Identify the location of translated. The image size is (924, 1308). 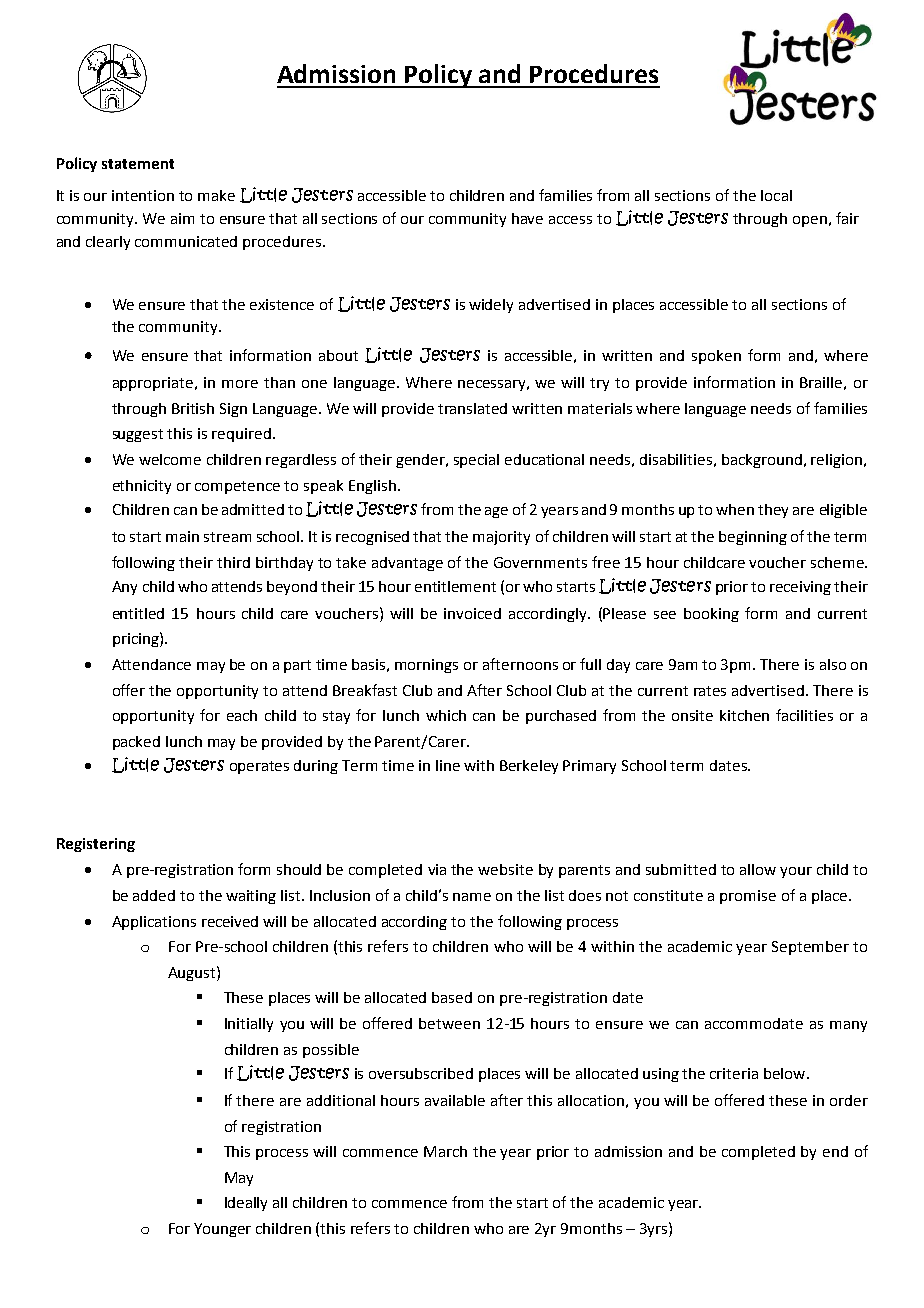
(472, 408).
